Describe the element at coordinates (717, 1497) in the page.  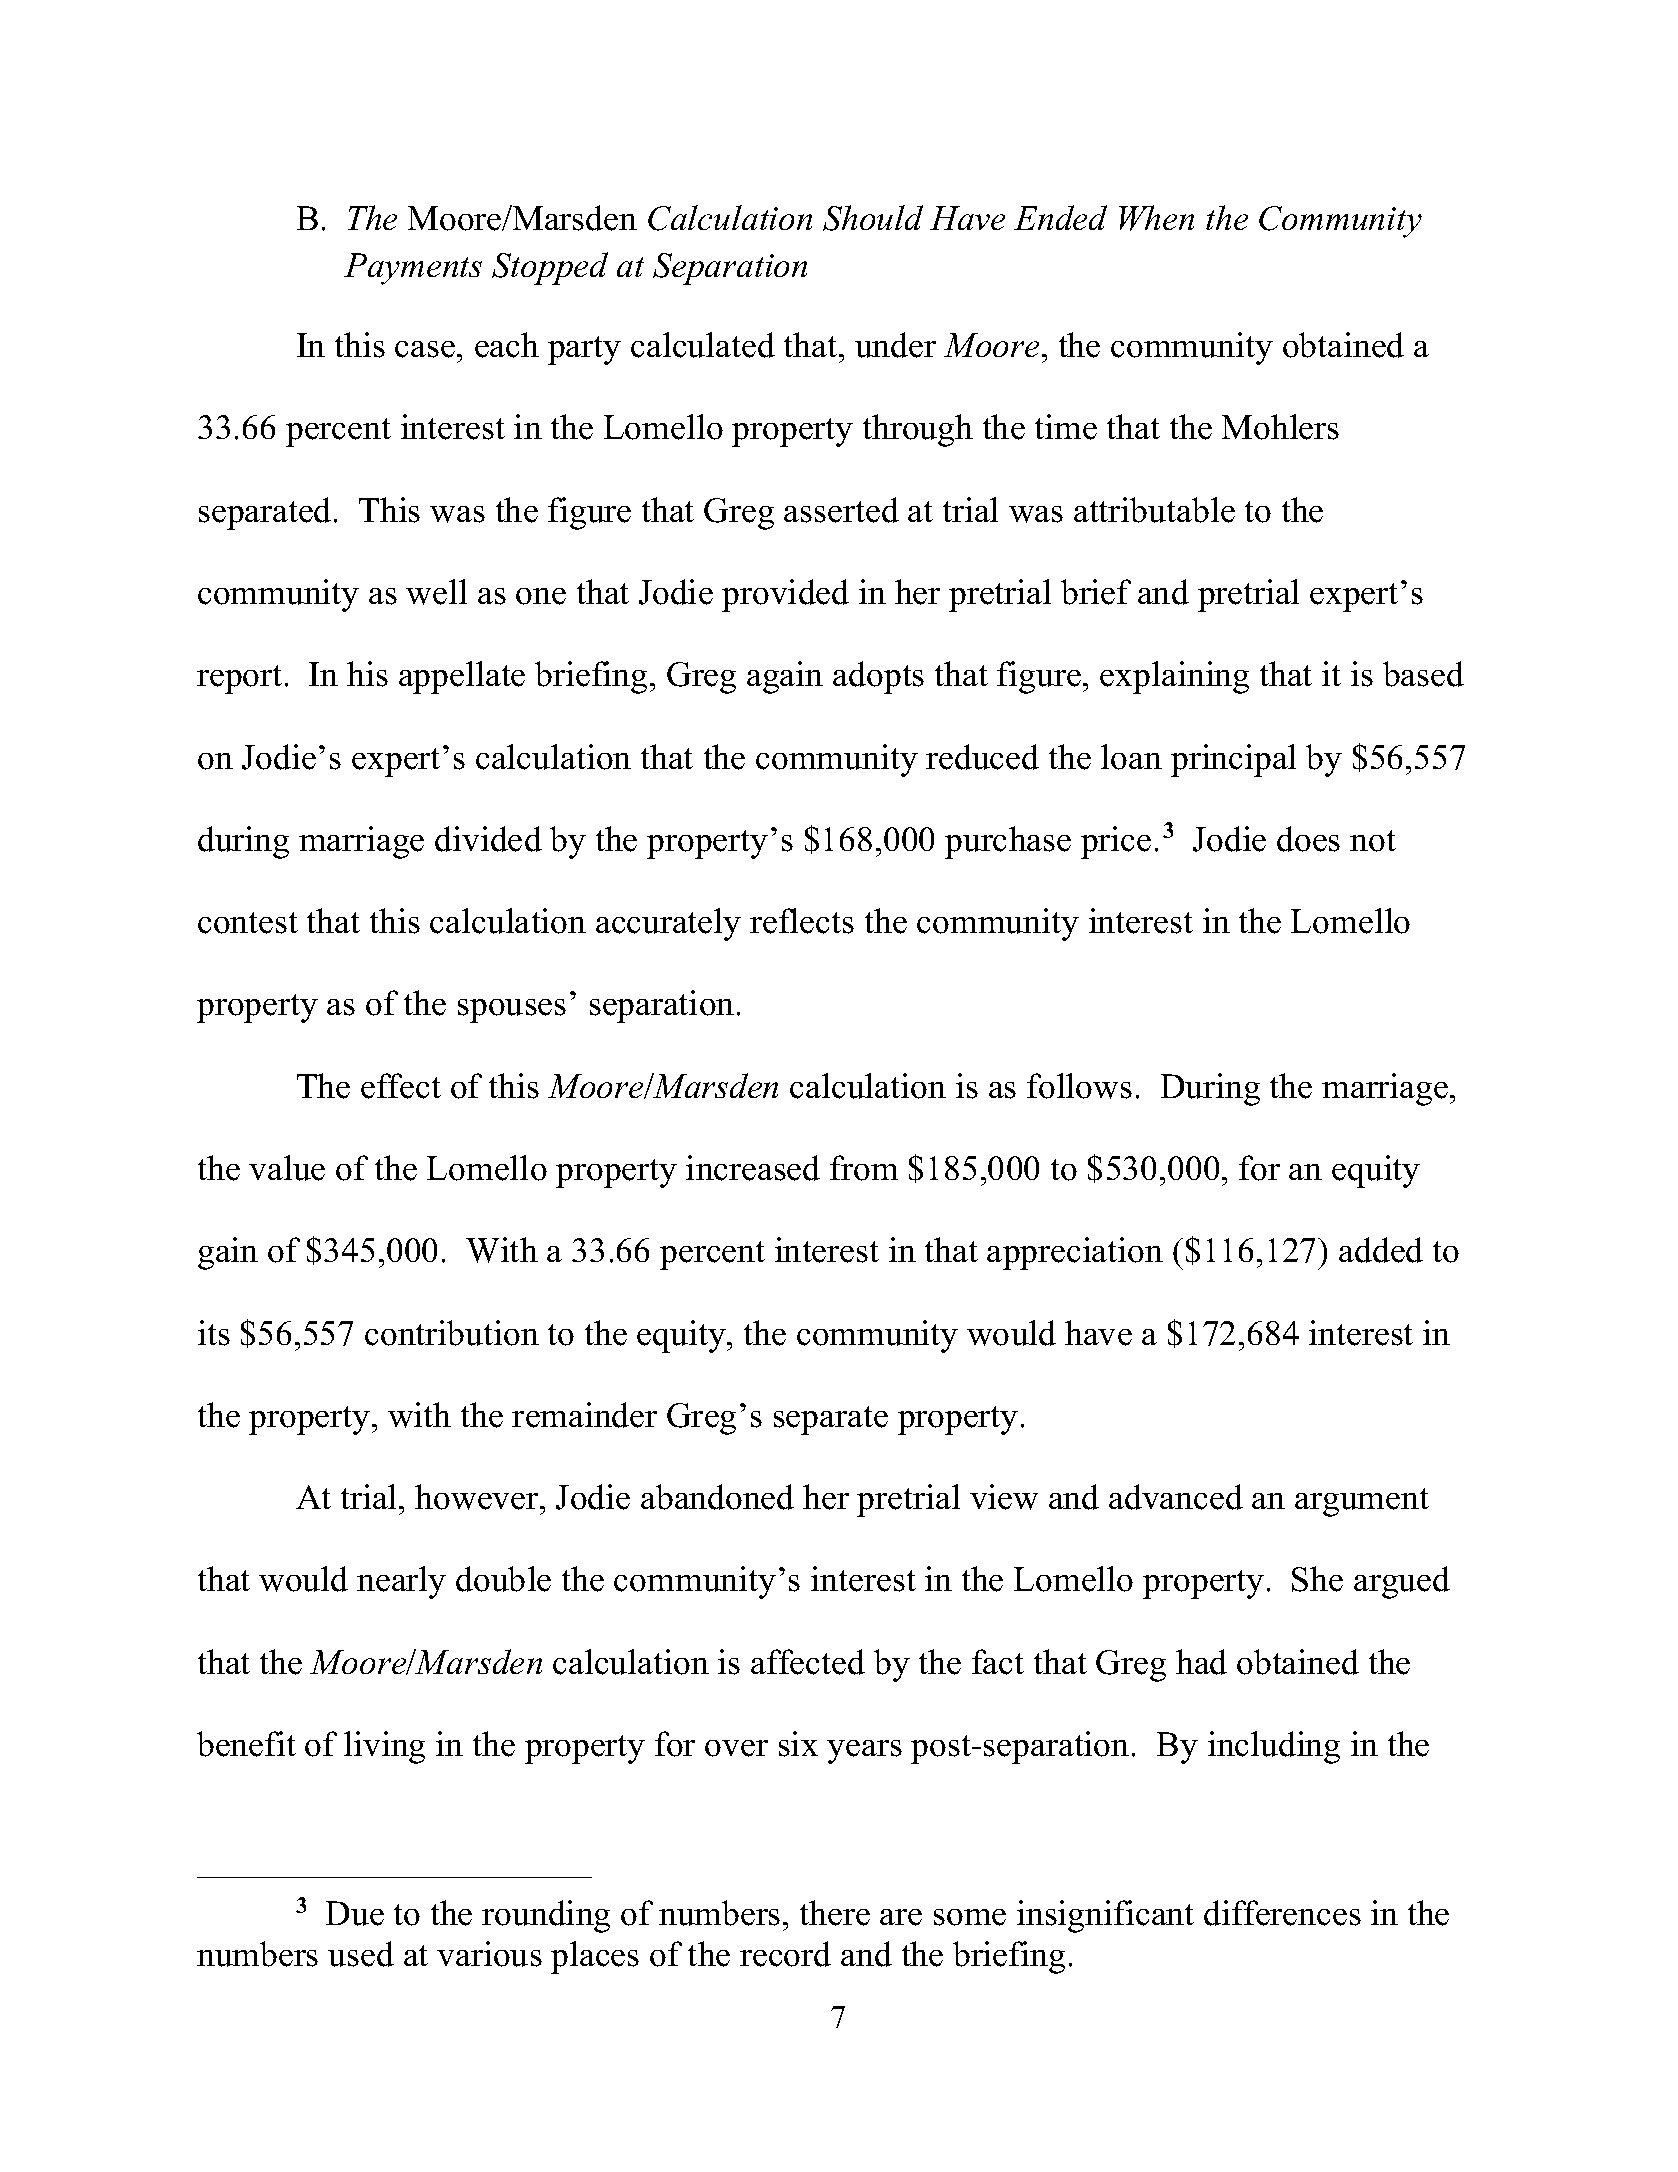
I see `abandoned` at that location.
